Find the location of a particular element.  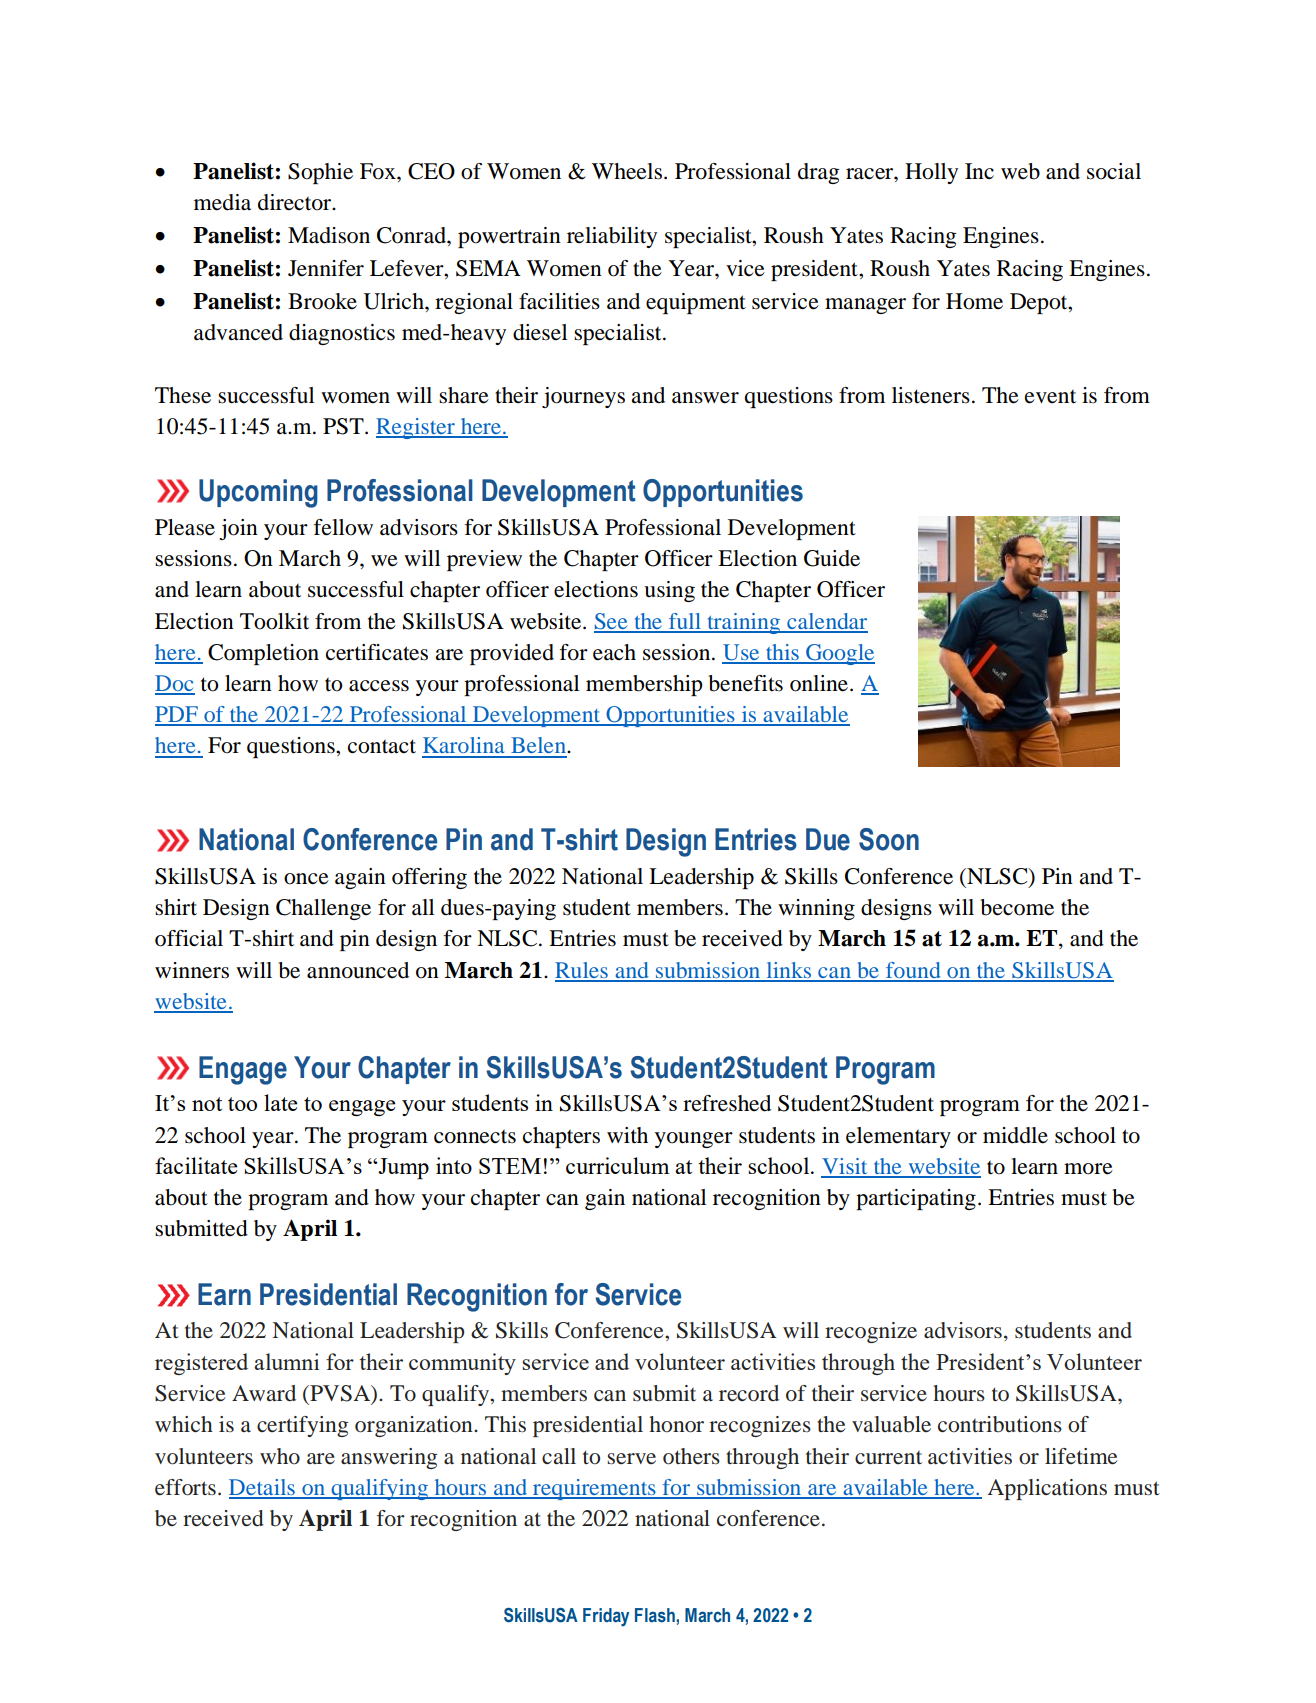

become is located at coordinates (1017, 907).
